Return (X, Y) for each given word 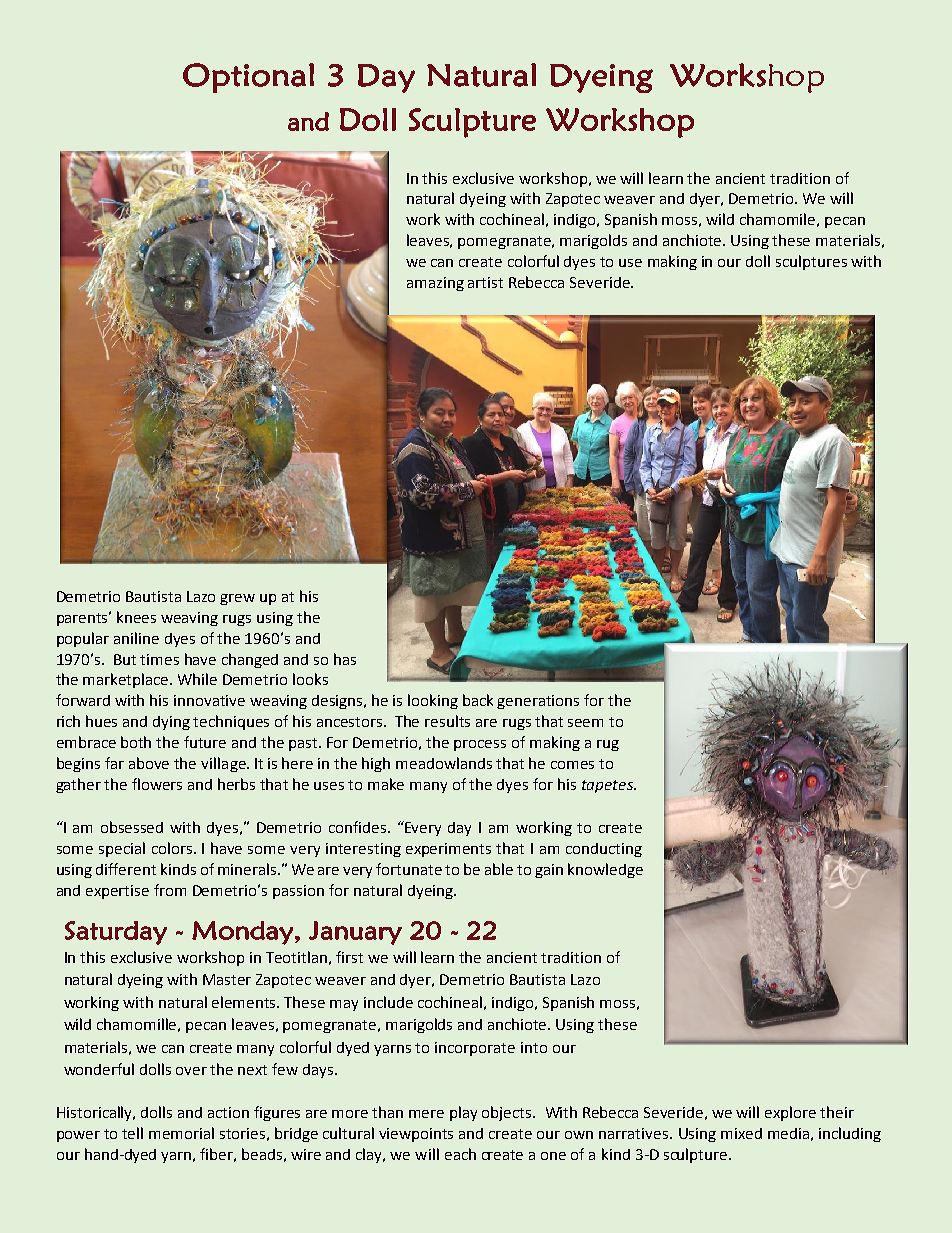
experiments (448, 850)
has (345, 659)
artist (485, 282)
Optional (248, 78)
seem (585, 723)
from (170, 890)
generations (538, 702)
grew (237, 599)
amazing (435, 284)
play (463, 1113)
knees (136, 617)
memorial (181, 1133)
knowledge (605, 870)
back (478, 700)
